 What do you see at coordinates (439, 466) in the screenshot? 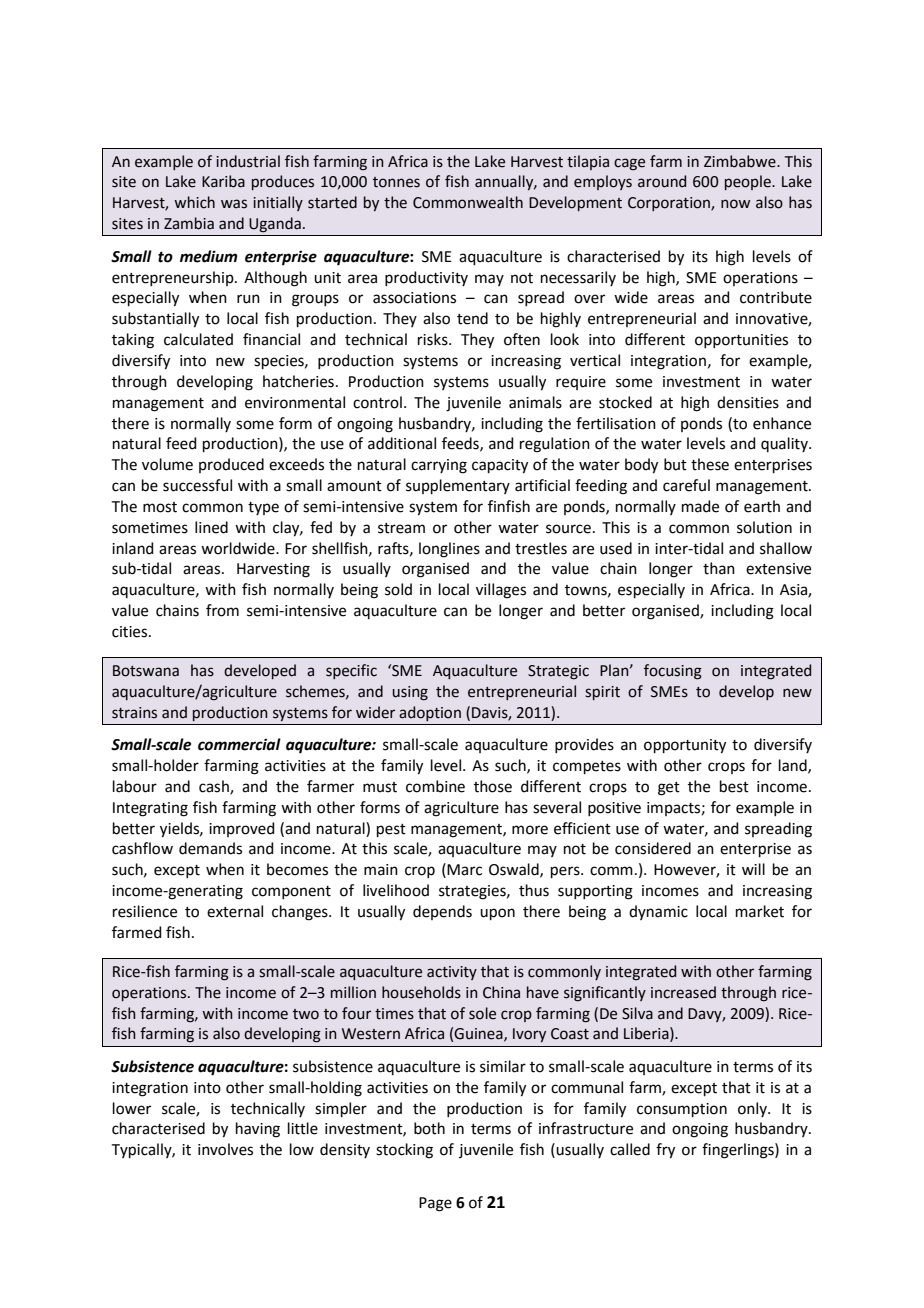
I see `carrying` at bounding box center [439, 466].
